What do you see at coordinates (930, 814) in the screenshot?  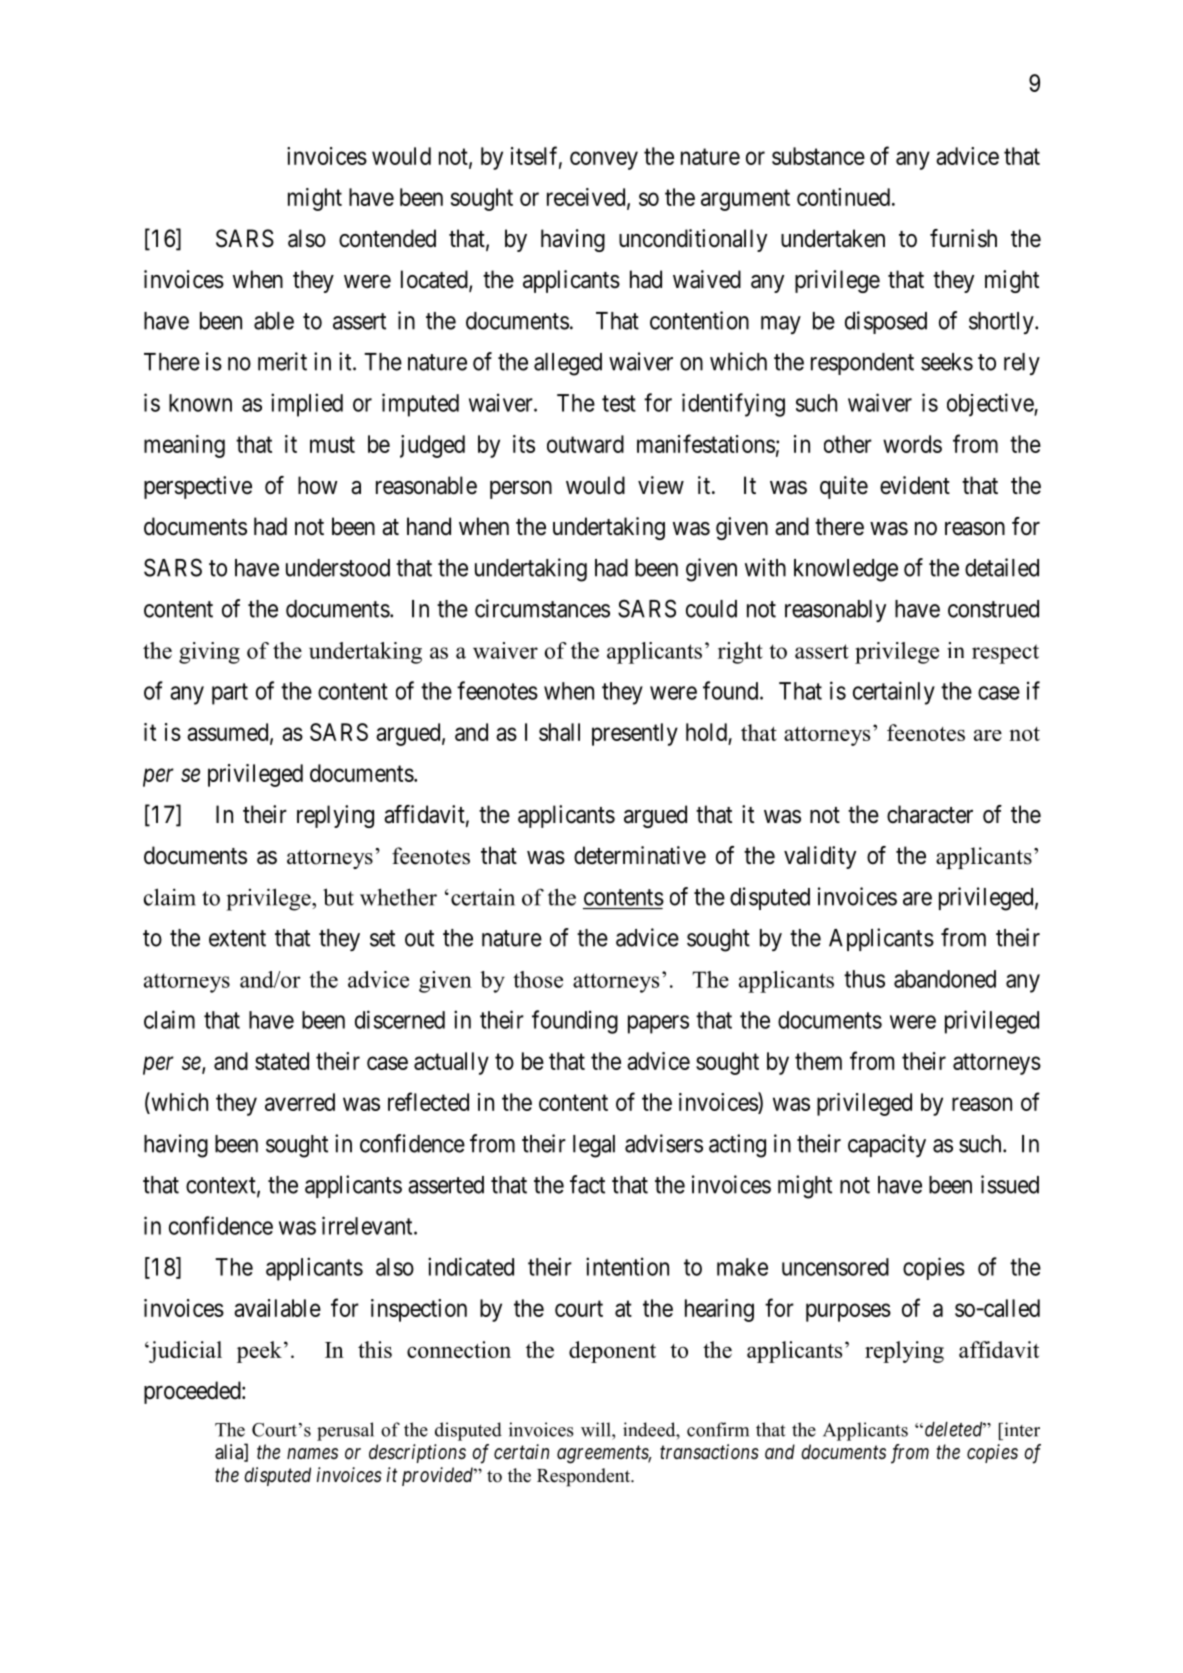 I see `character` at bounding box center [930, 814].
